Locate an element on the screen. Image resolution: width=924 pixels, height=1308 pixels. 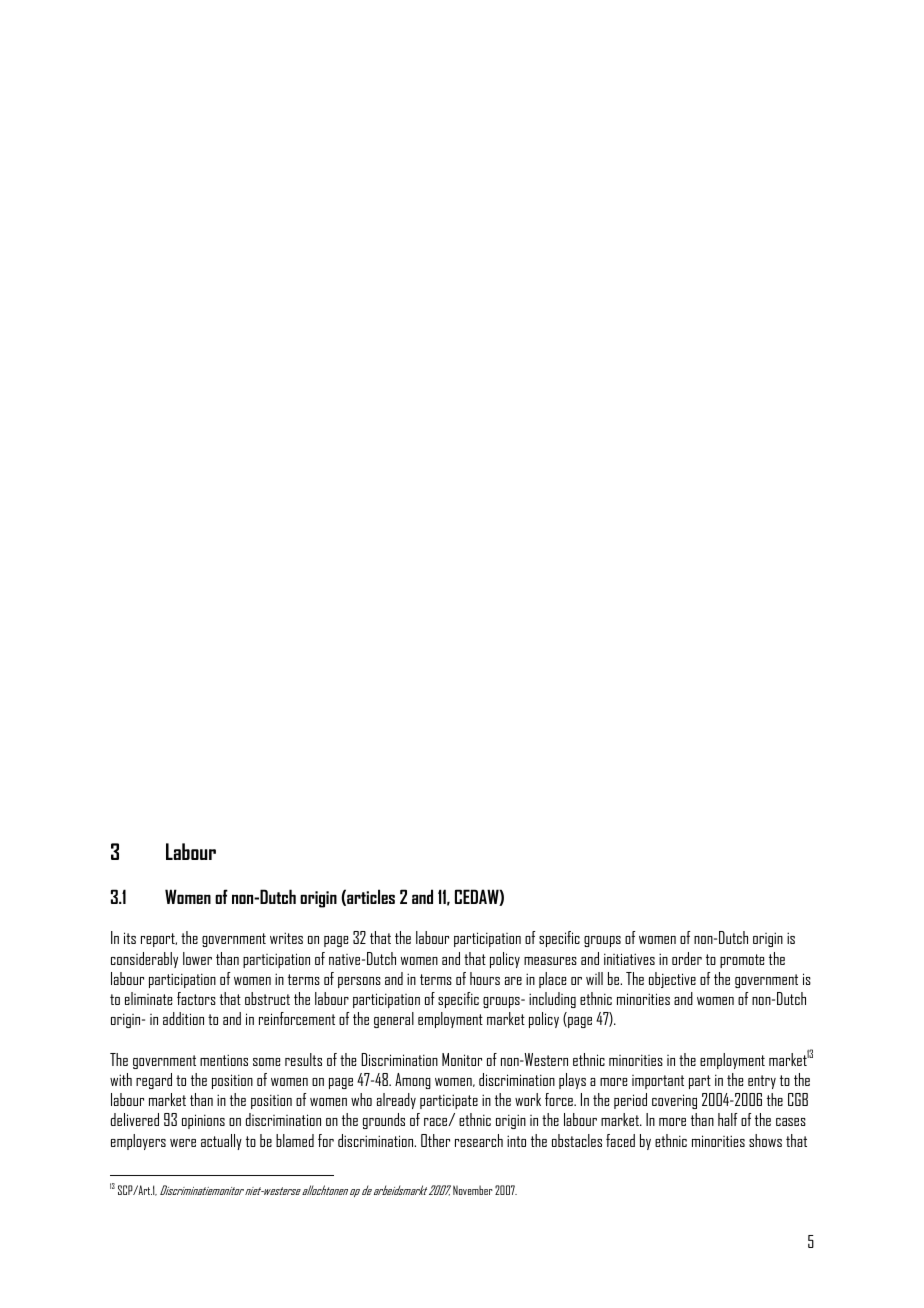
measures is located at coordinates (550, 961).
